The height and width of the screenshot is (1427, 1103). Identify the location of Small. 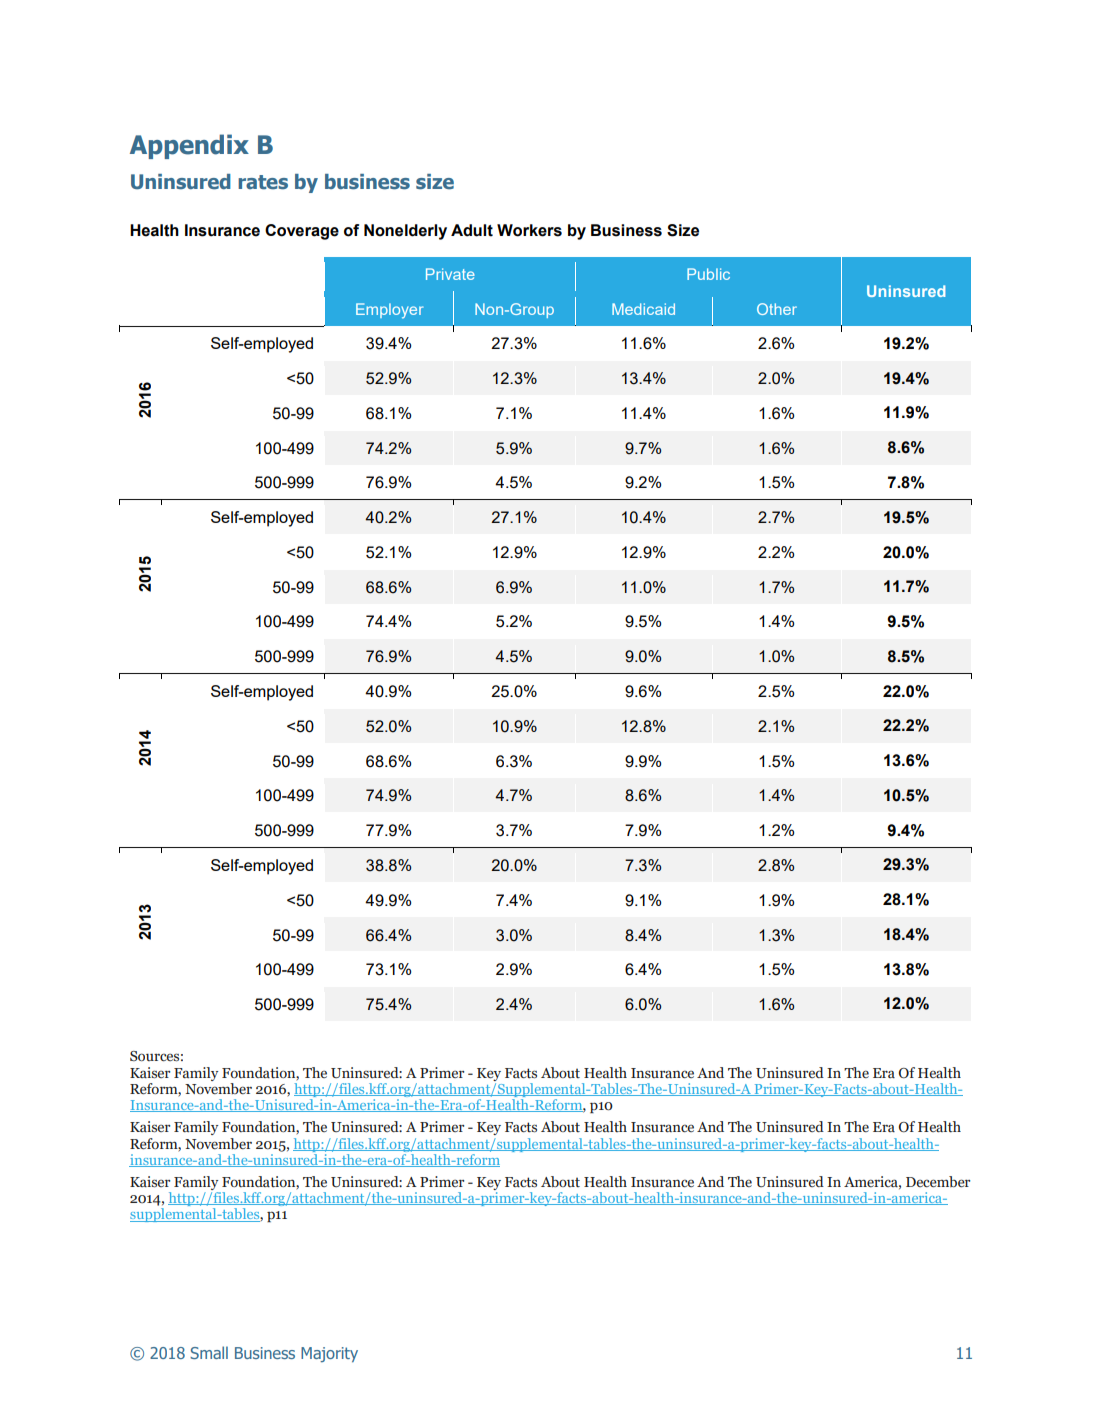
(209, 1352).
